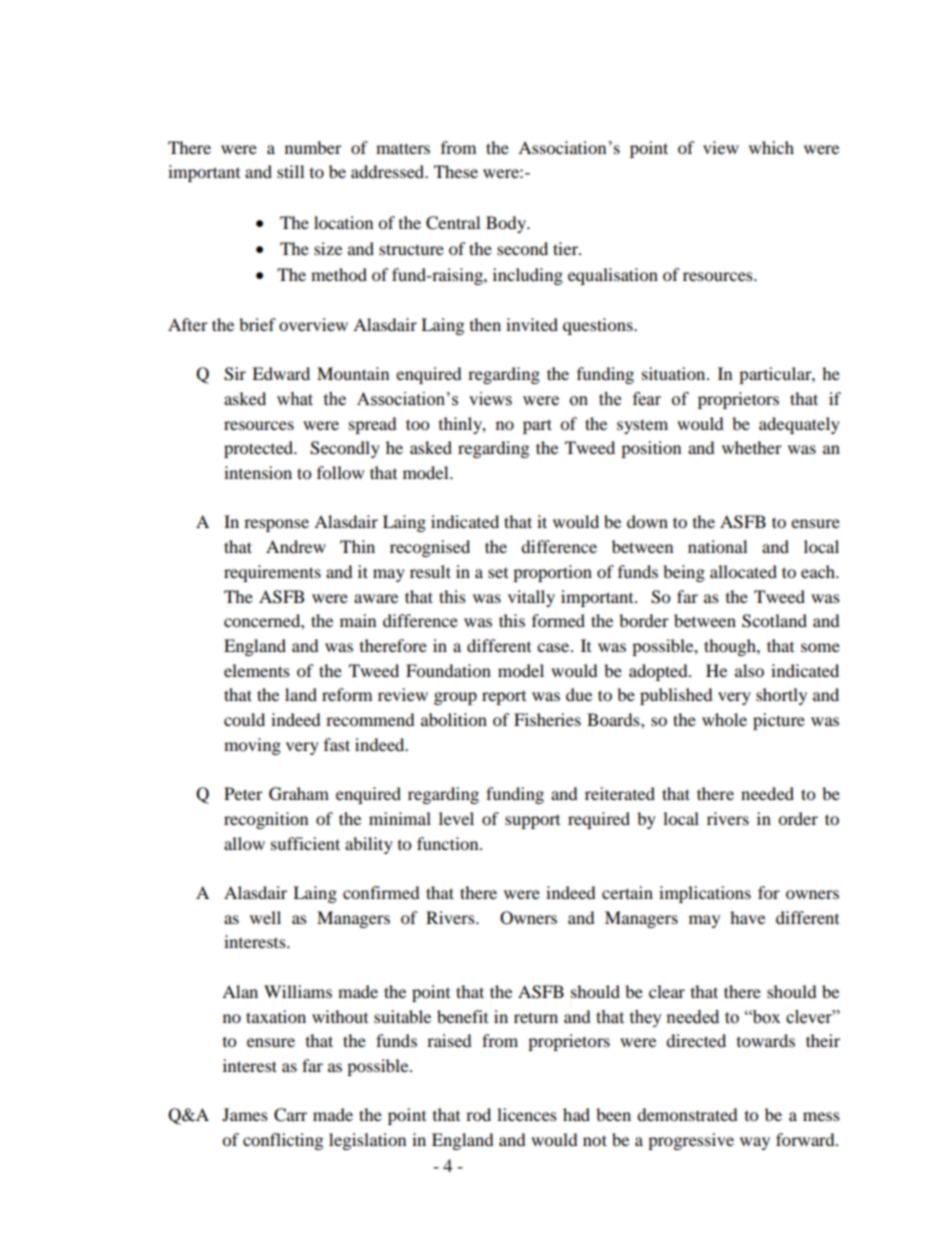 The image size is (952, 1233). I want to click on intension, so click(258, 472).
